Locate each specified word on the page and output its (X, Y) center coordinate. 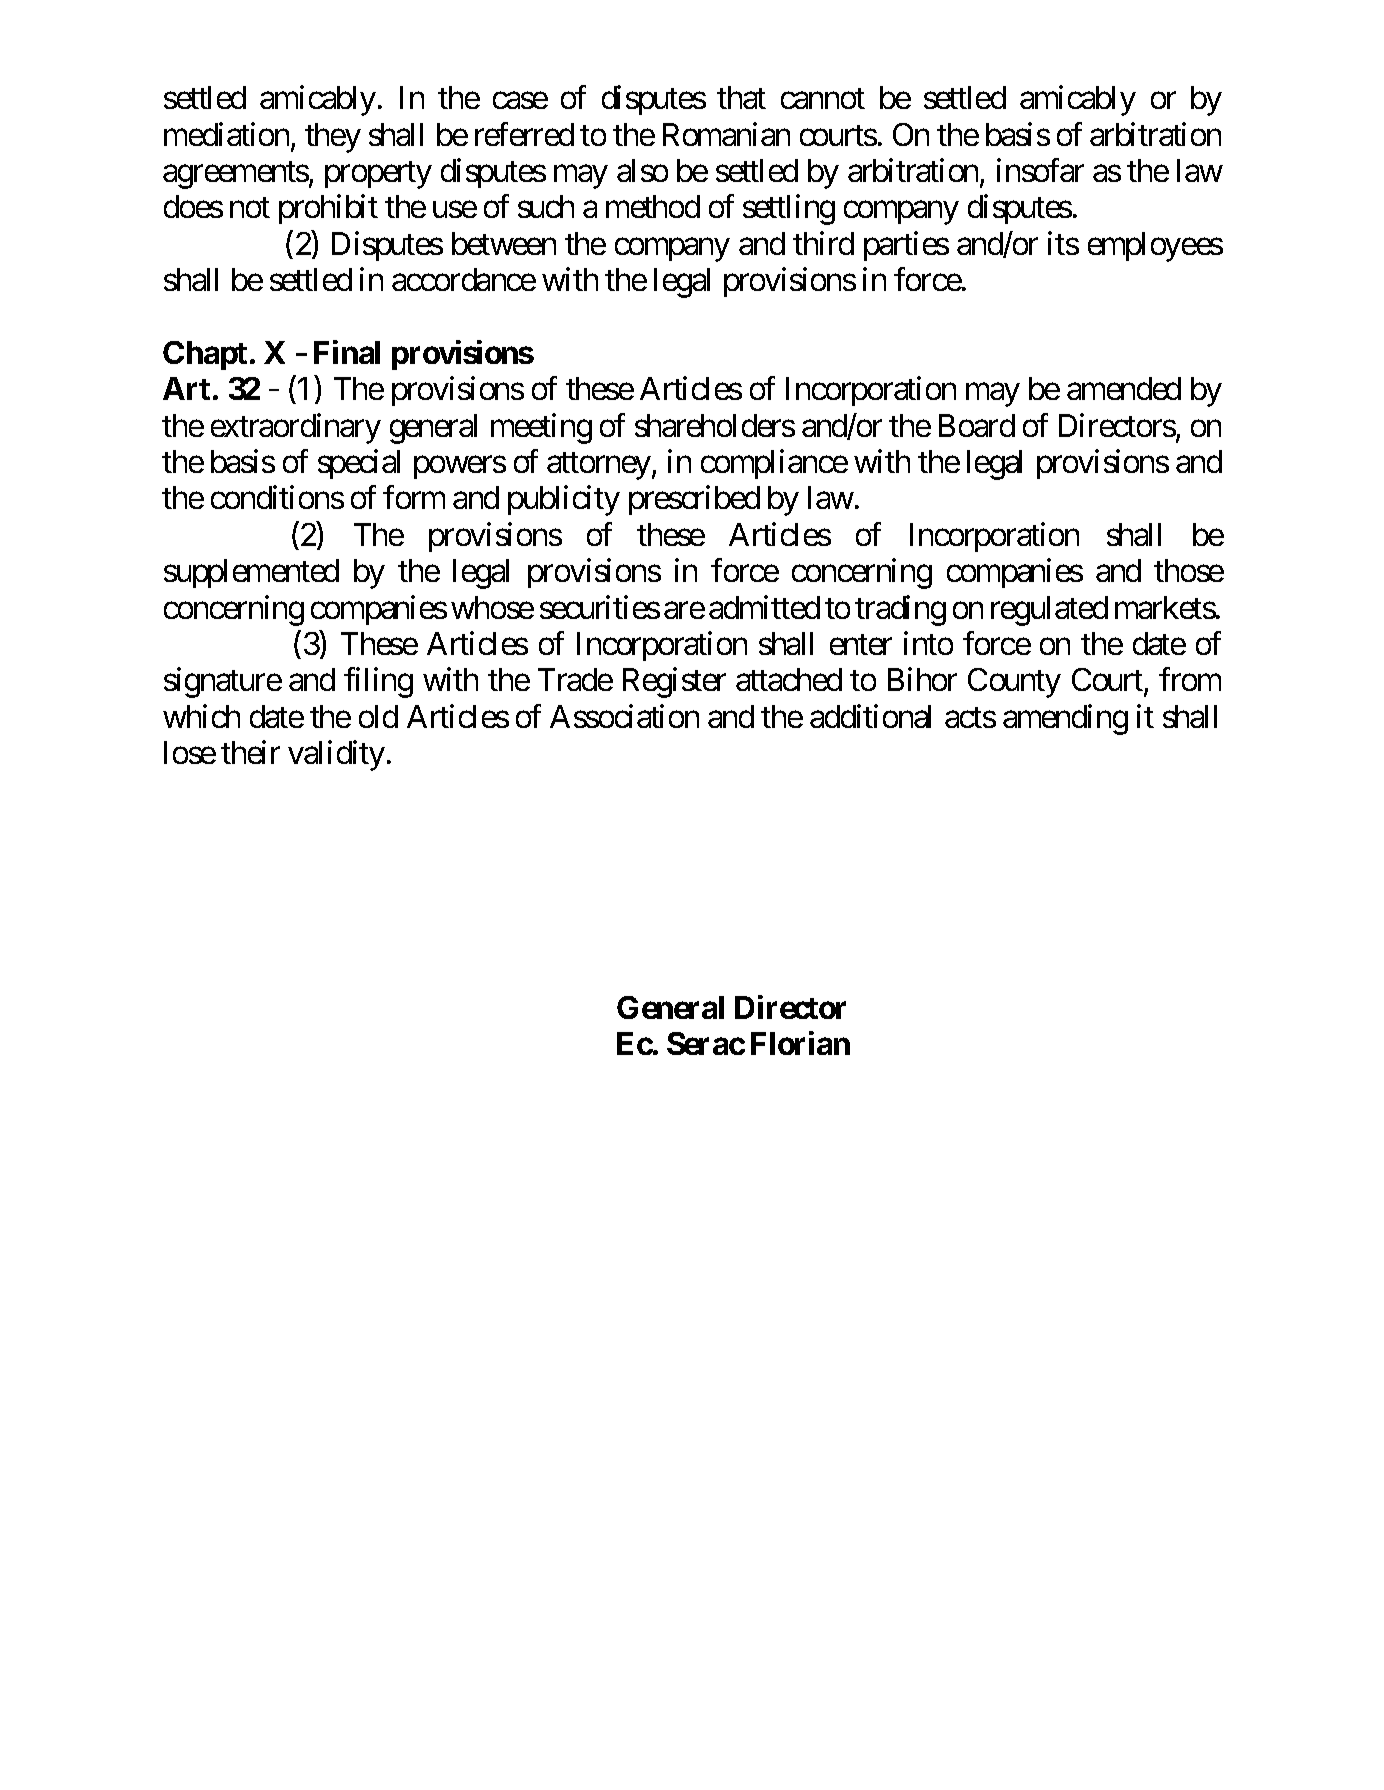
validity (336, 755)
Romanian (726, 134)
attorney (599, 466)
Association (624, 716)
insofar (1040, 170)
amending (1065, 719)
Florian (800, 1043)
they (333, 138)
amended (1124, 388)
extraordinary (296, 428)
